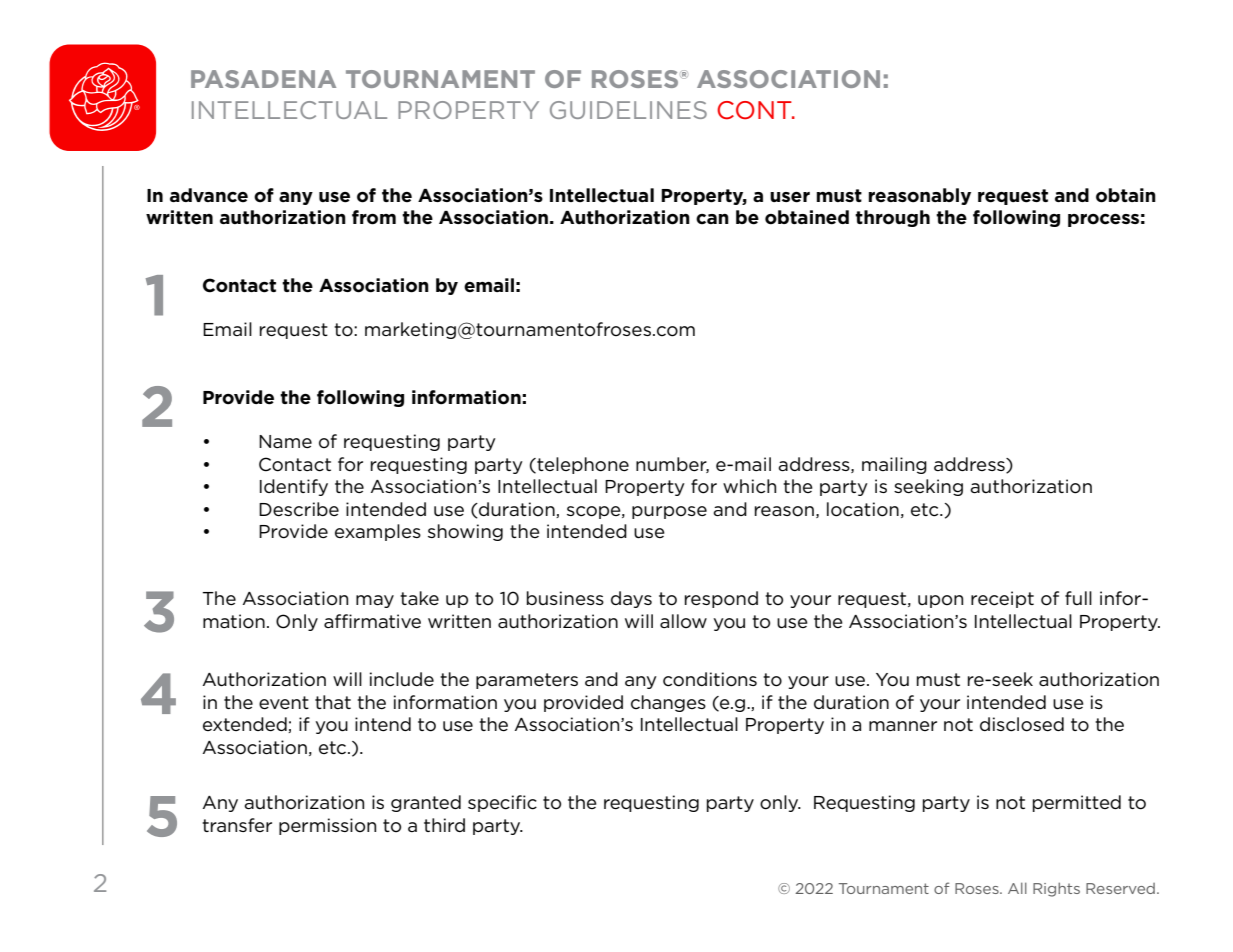  What do you see at coordinates (669, 512) in the screenshot?
I see `purpose` at bounding box center [669, 512].
